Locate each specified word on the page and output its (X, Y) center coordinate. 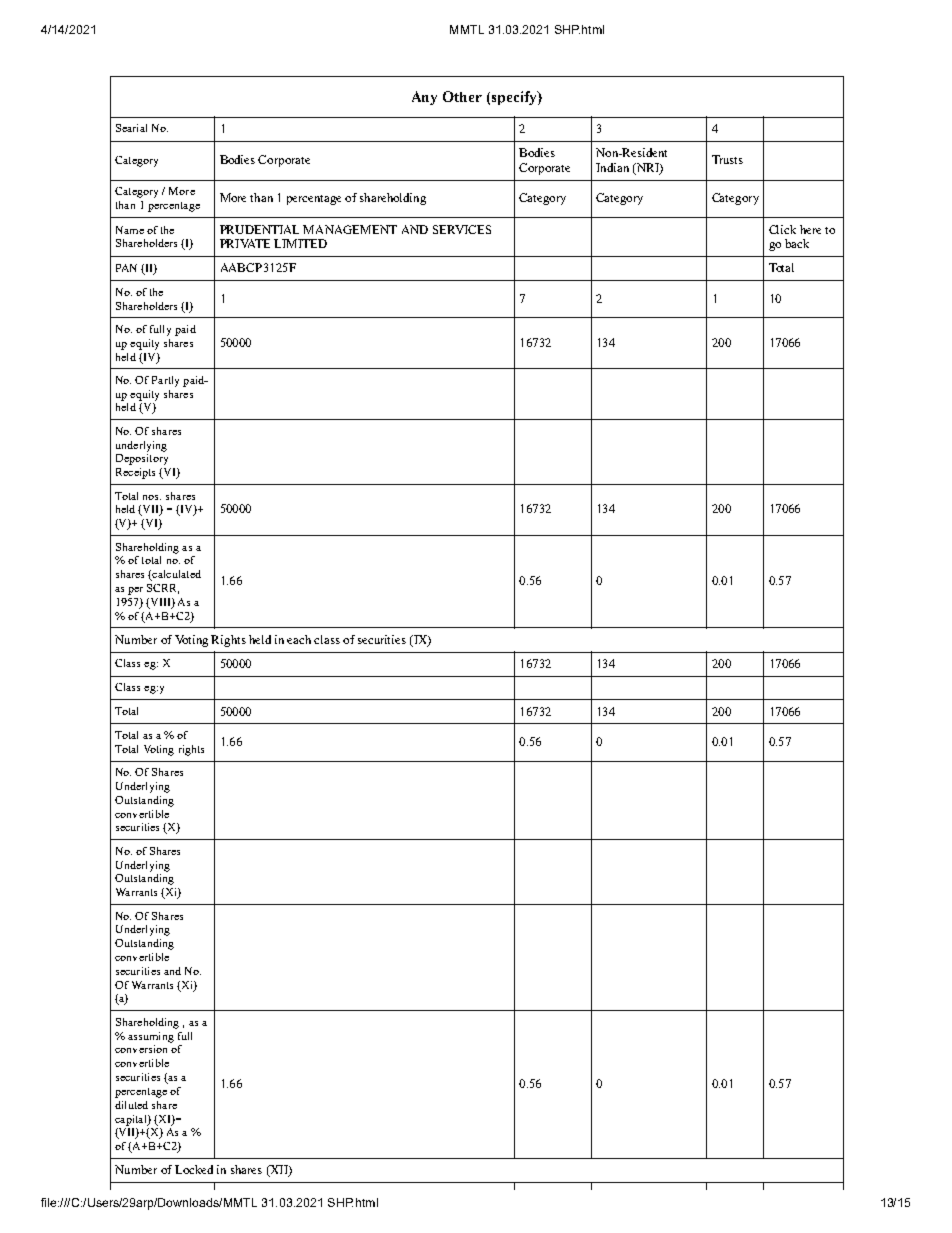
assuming (151, 1037)
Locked (194, 1169)
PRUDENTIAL (259, 229)
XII (279, 1171)
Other (462, 96)
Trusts (727, 159)
